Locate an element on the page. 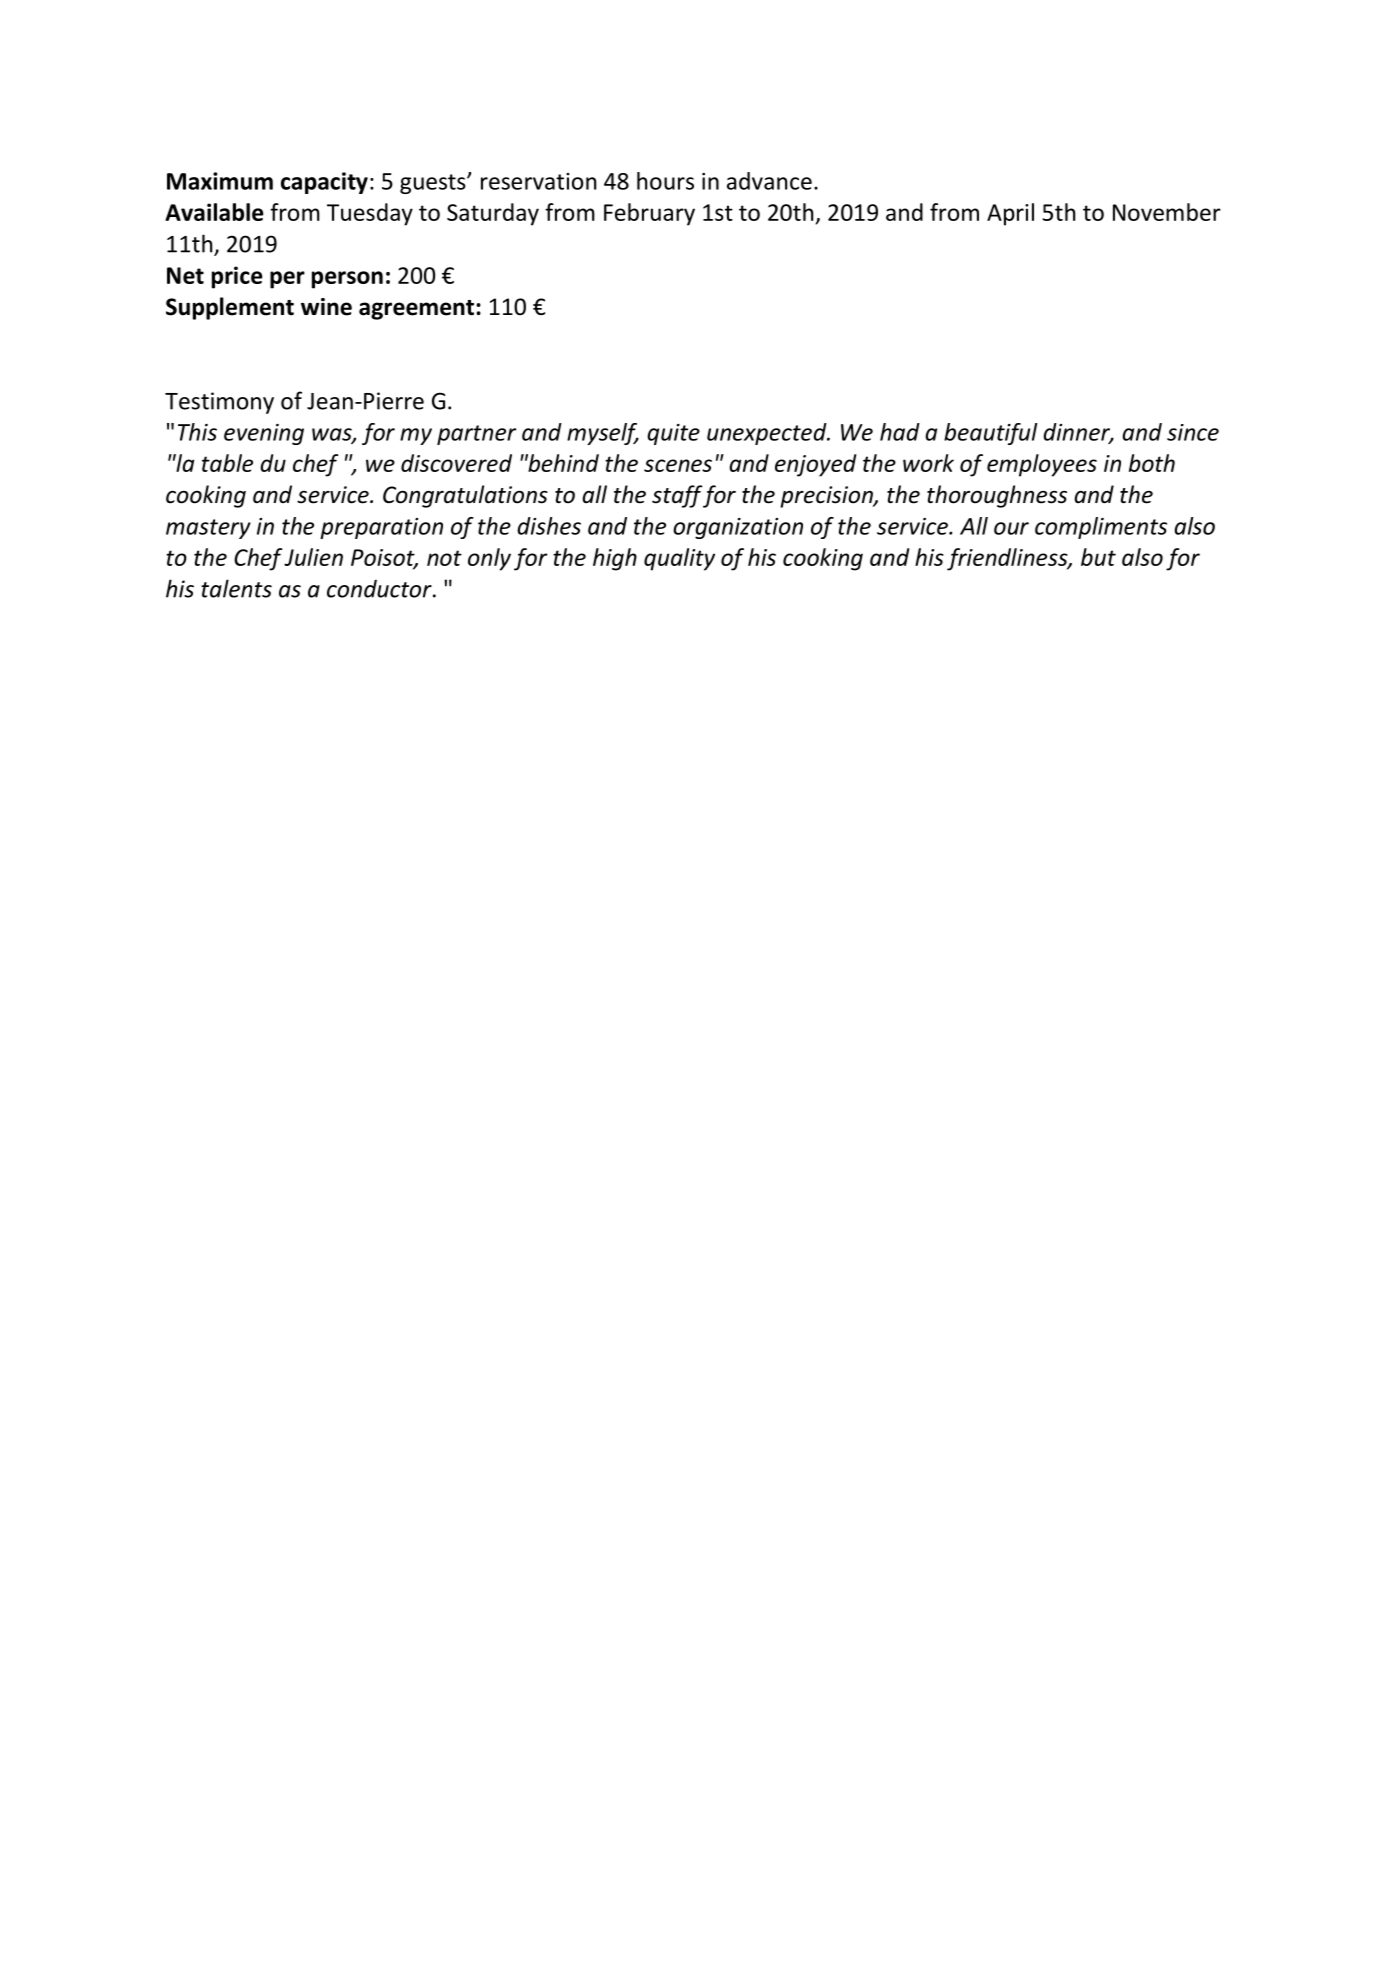 The width and height of the document is (1390, 1966). quite is located at coordinates (673, 434).
